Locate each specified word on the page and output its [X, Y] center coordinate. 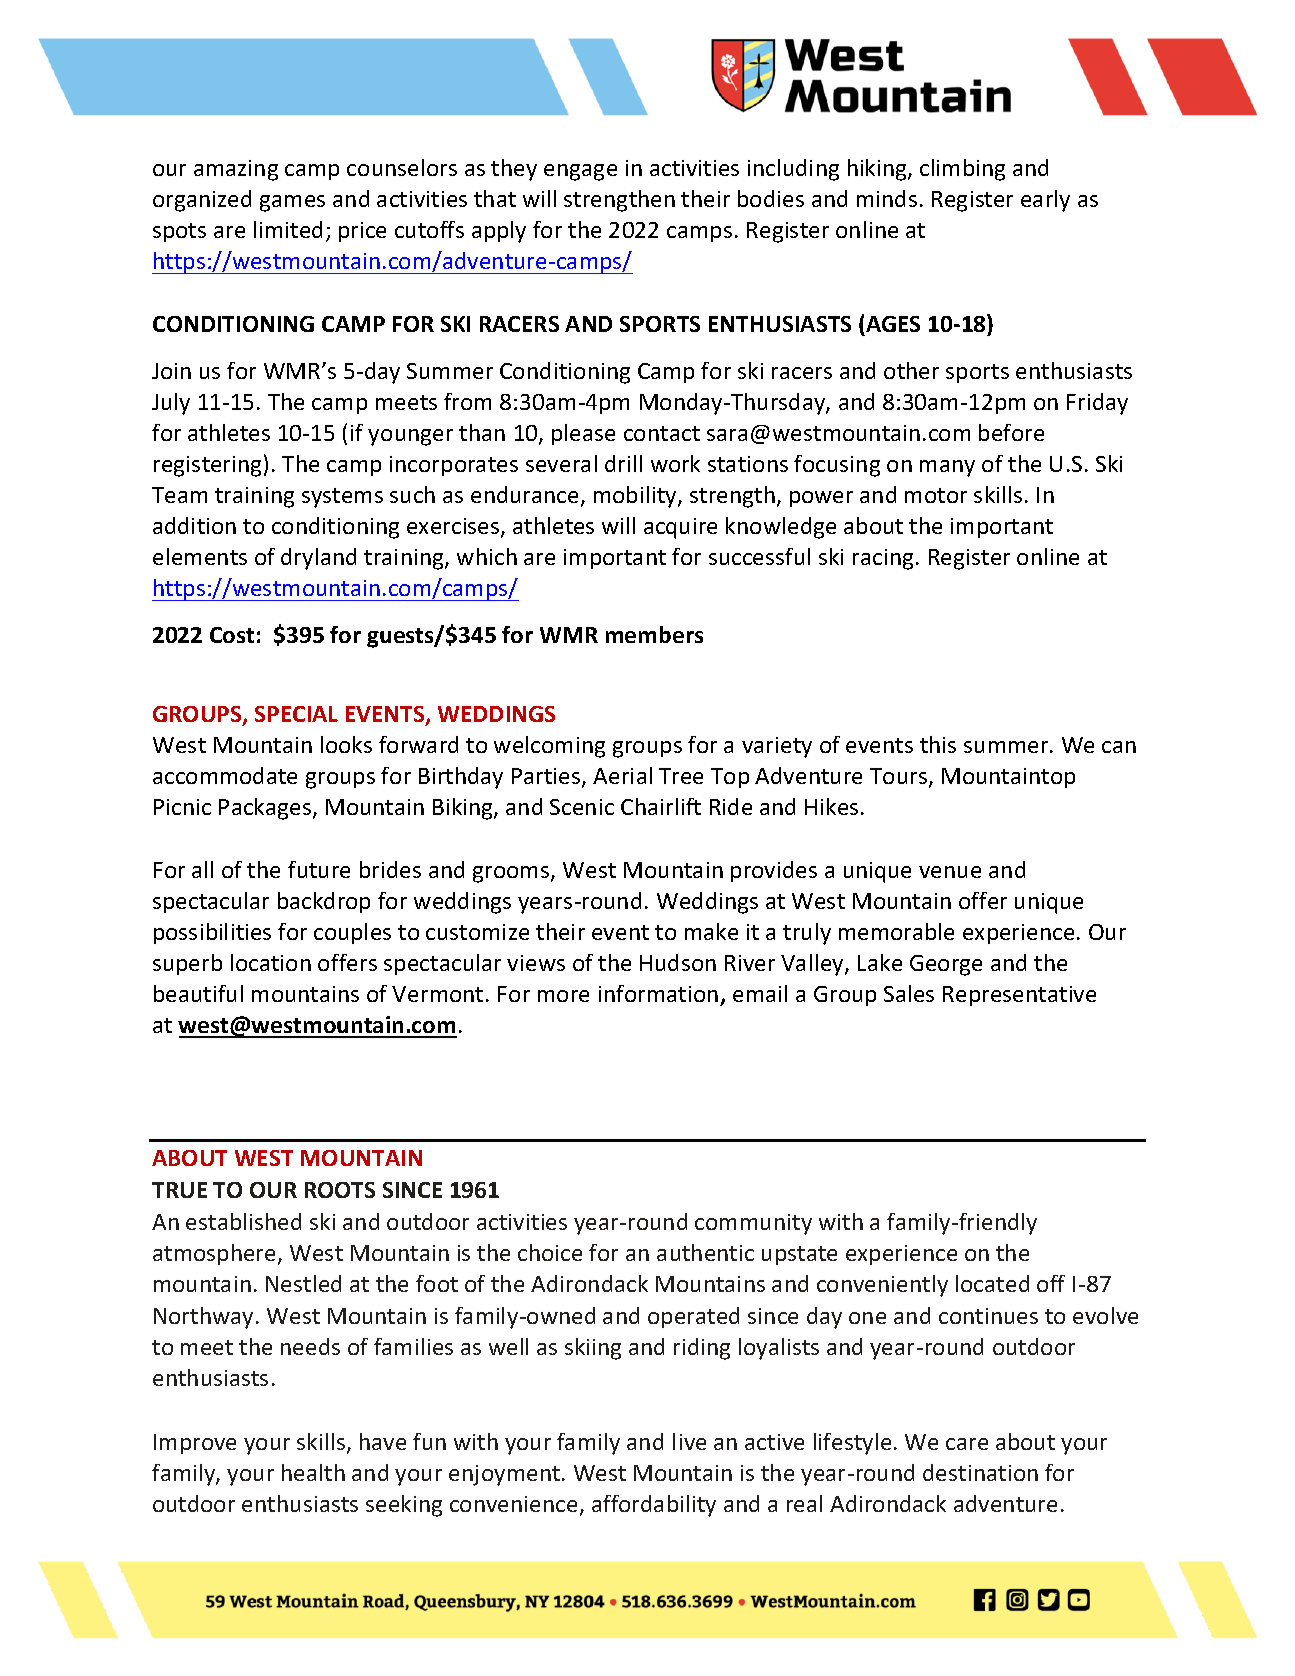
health [313, 1472]
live [689, 1441]
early [1045, 201]
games [292, 203]
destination [980, 1472]
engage [580, 172]
